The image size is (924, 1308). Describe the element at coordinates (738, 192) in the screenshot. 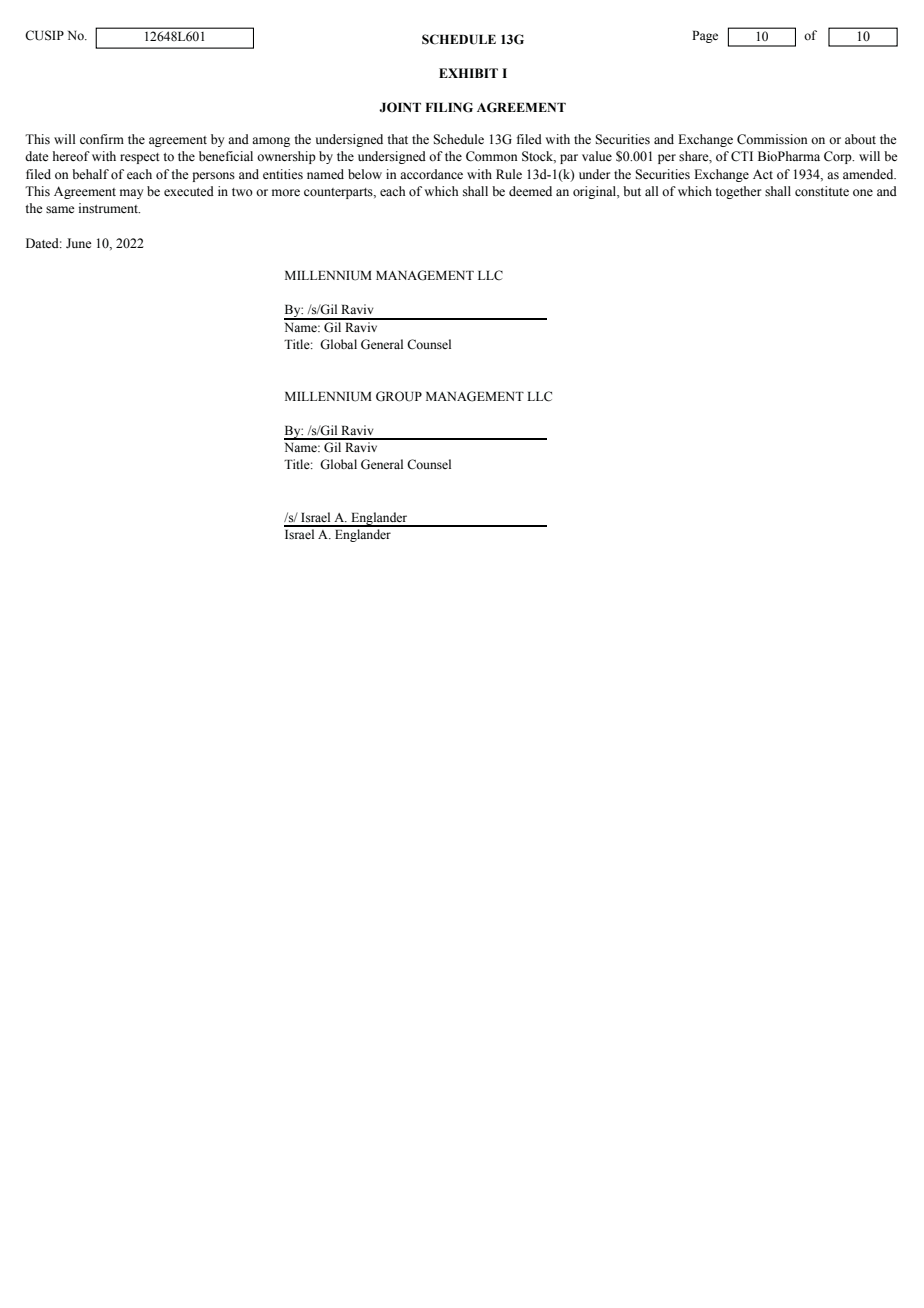

I see `together` at that location.
